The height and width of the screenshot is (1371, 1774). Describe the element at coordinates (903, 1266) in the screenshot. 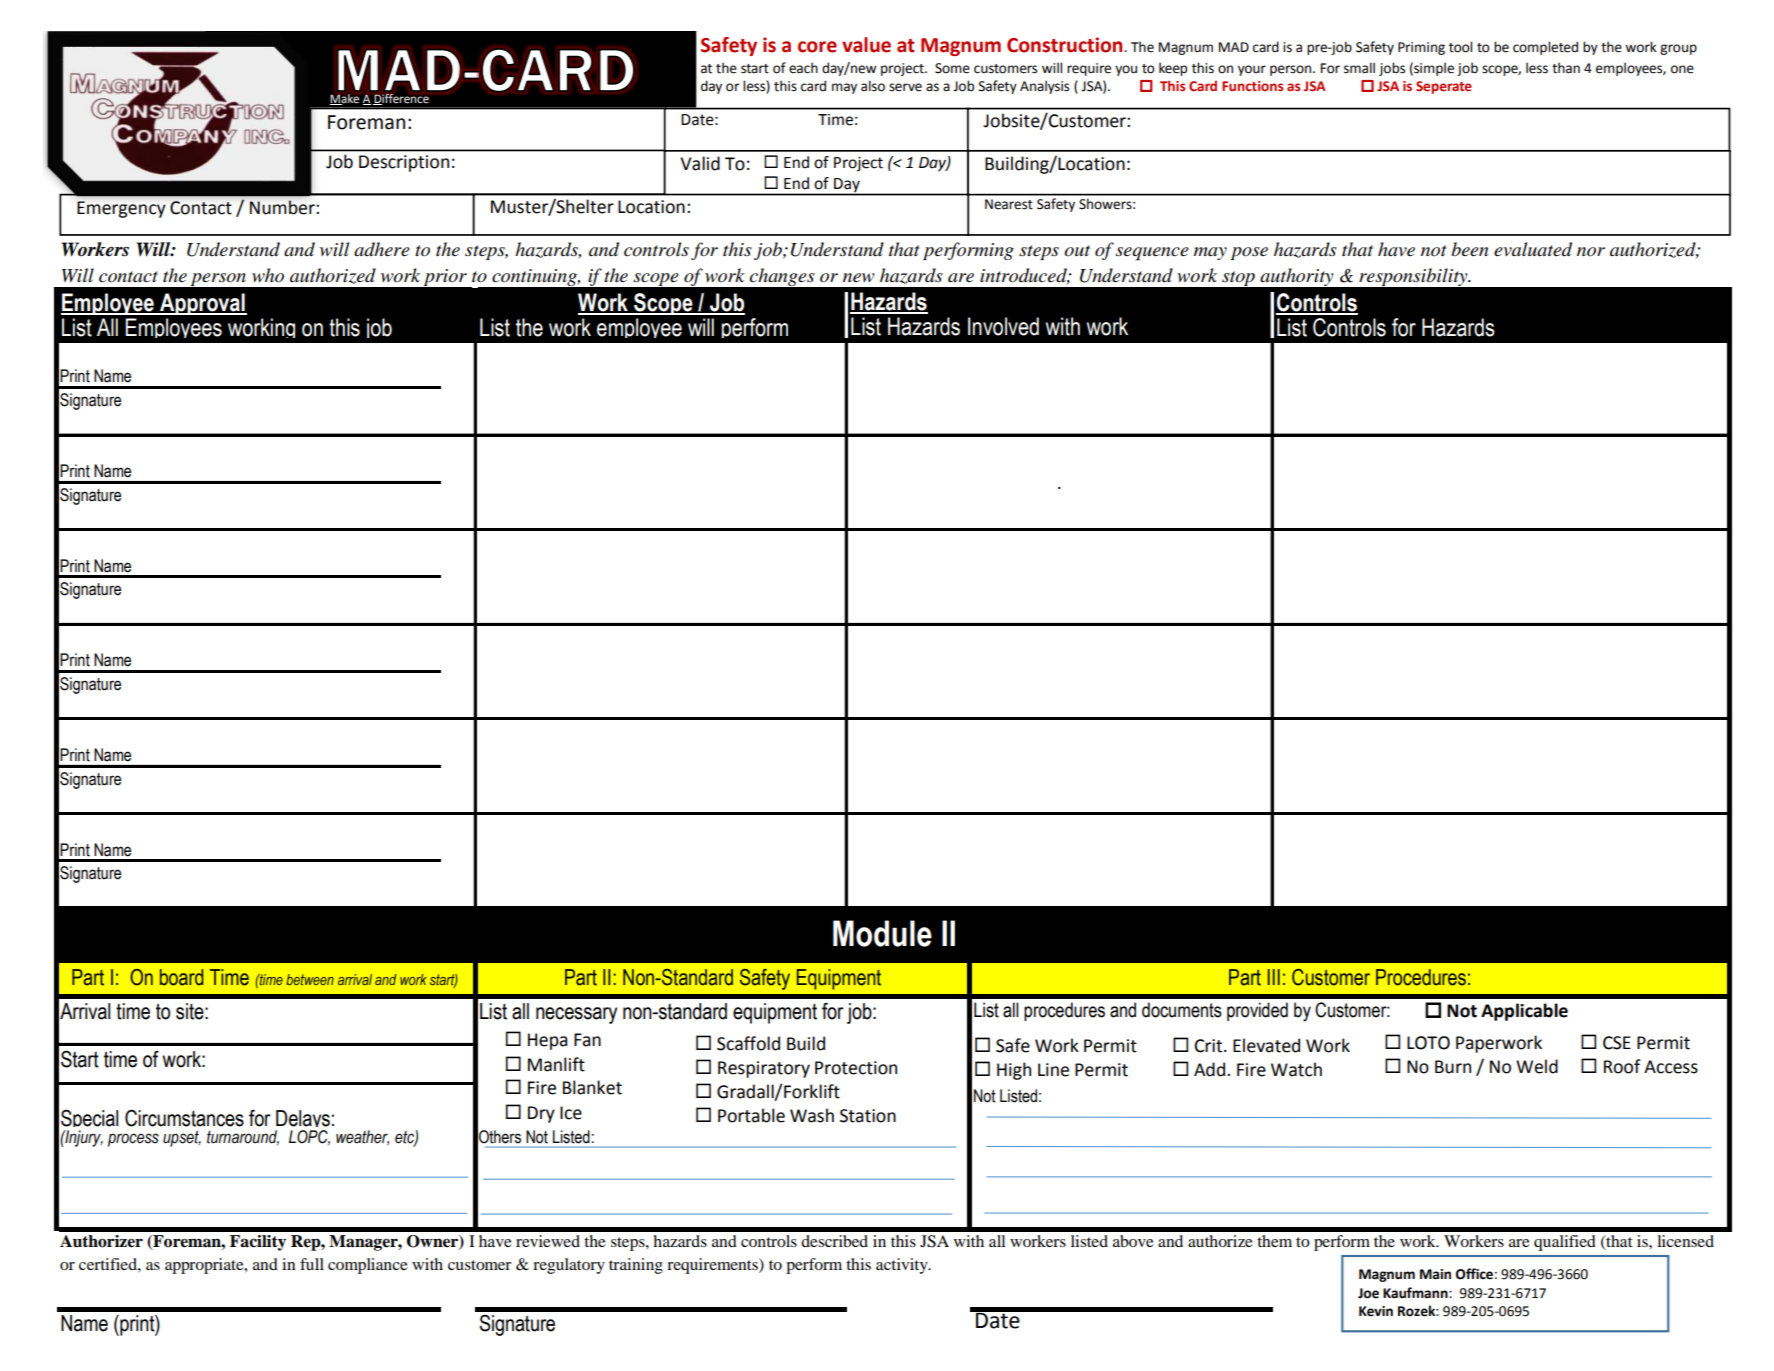

I see `activity` at that location.
